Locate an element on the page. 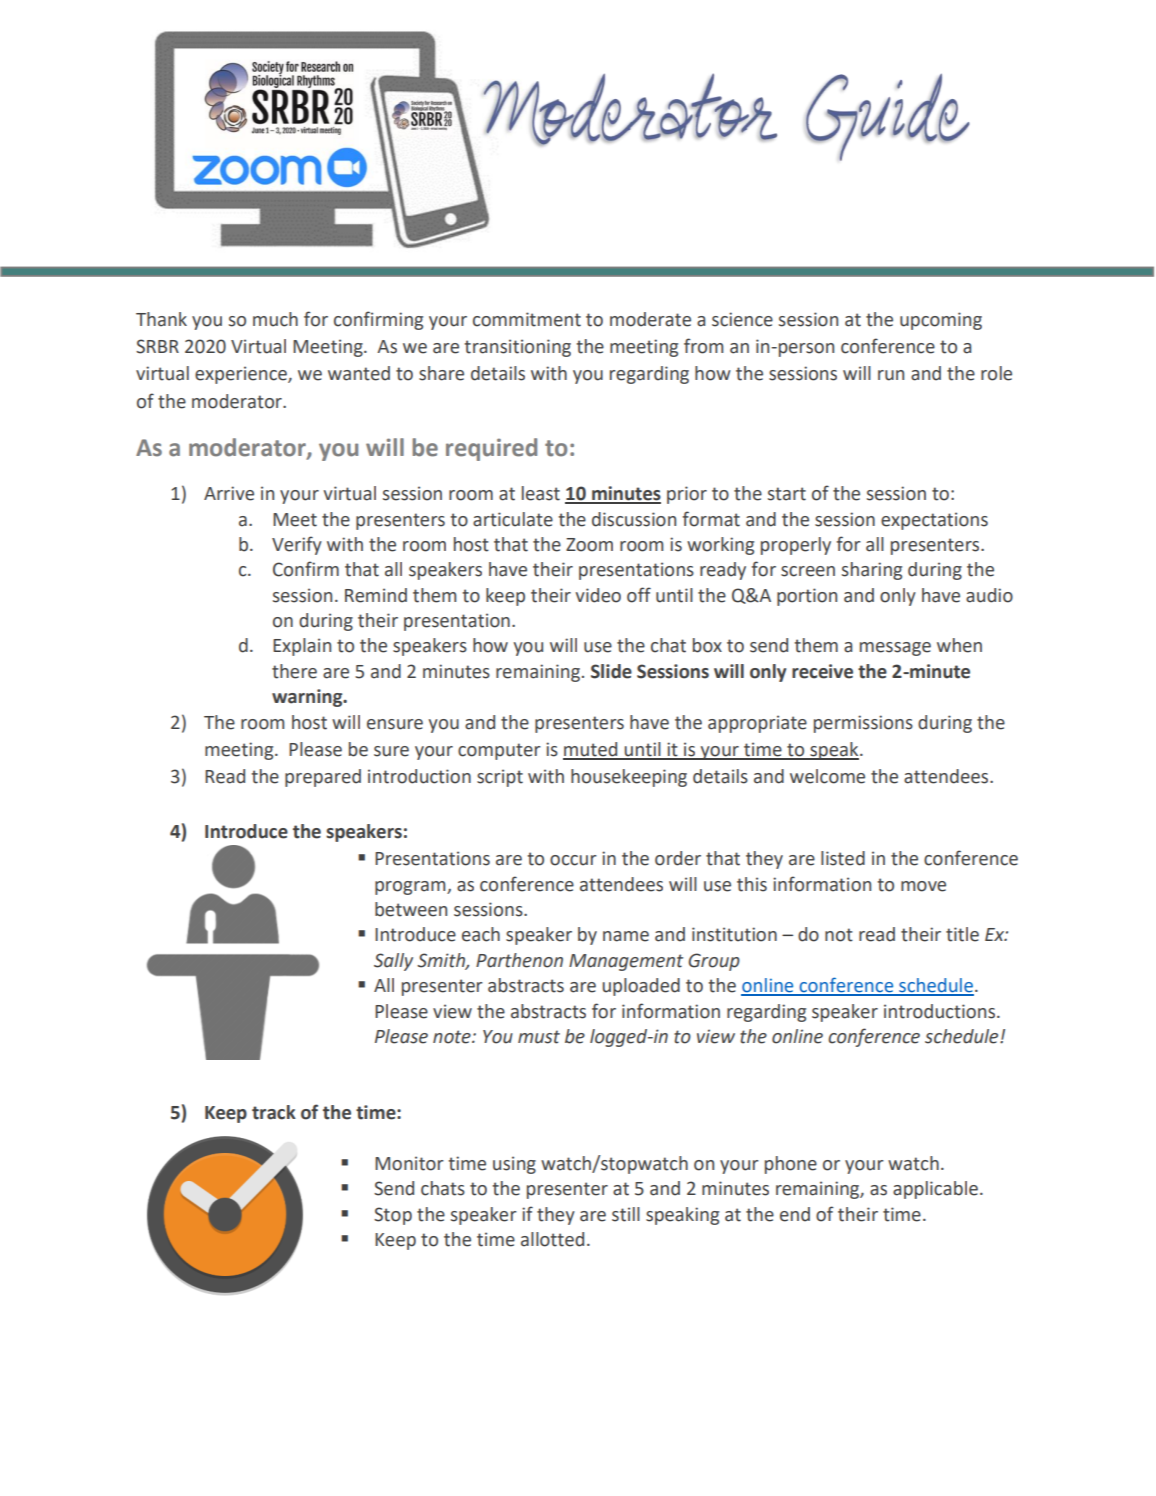 This image has height=1496, width=1156. title is located at coordinates (962, 934).
